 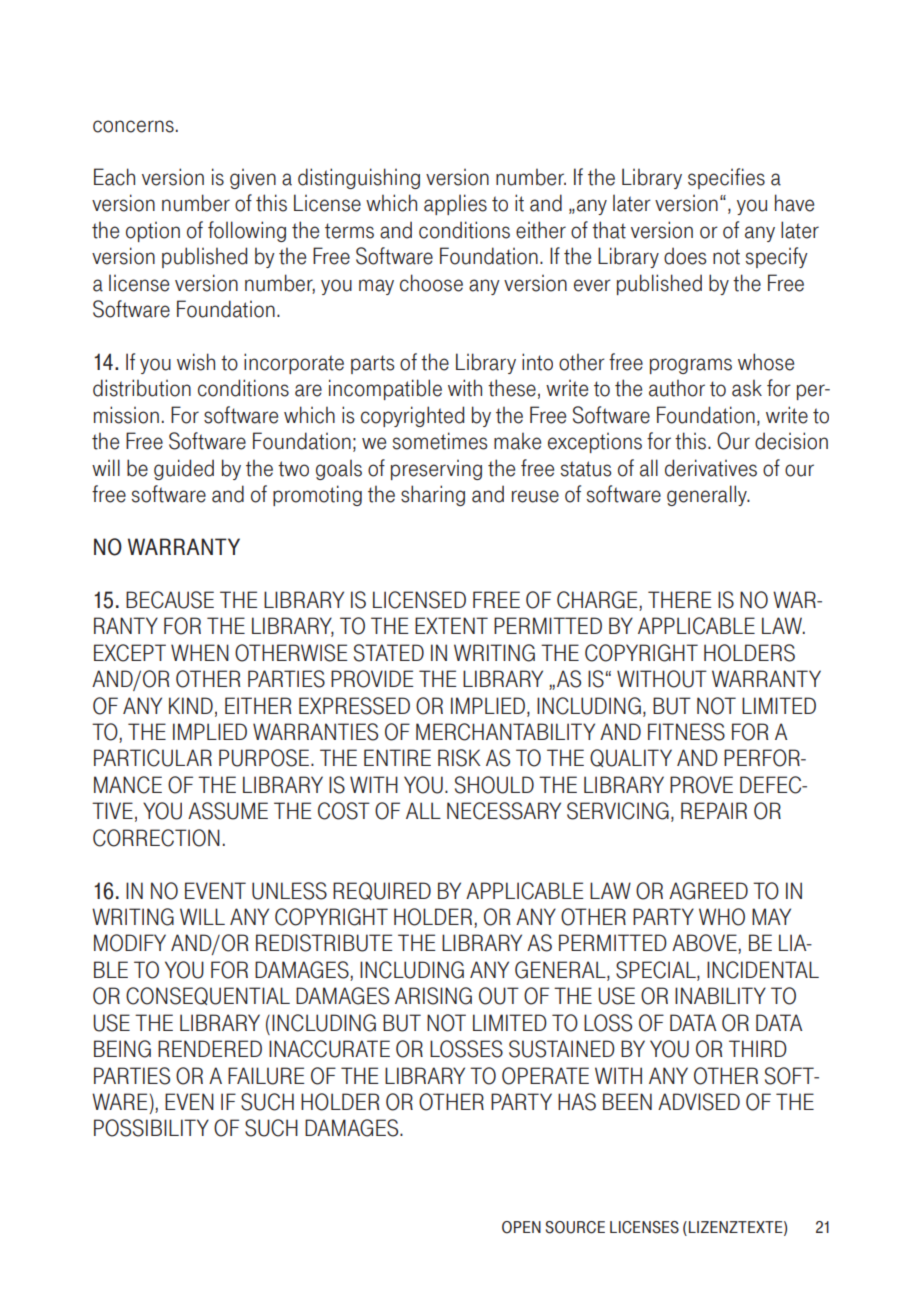 I want to click on EXTENT, so click(x=451, y=625).
